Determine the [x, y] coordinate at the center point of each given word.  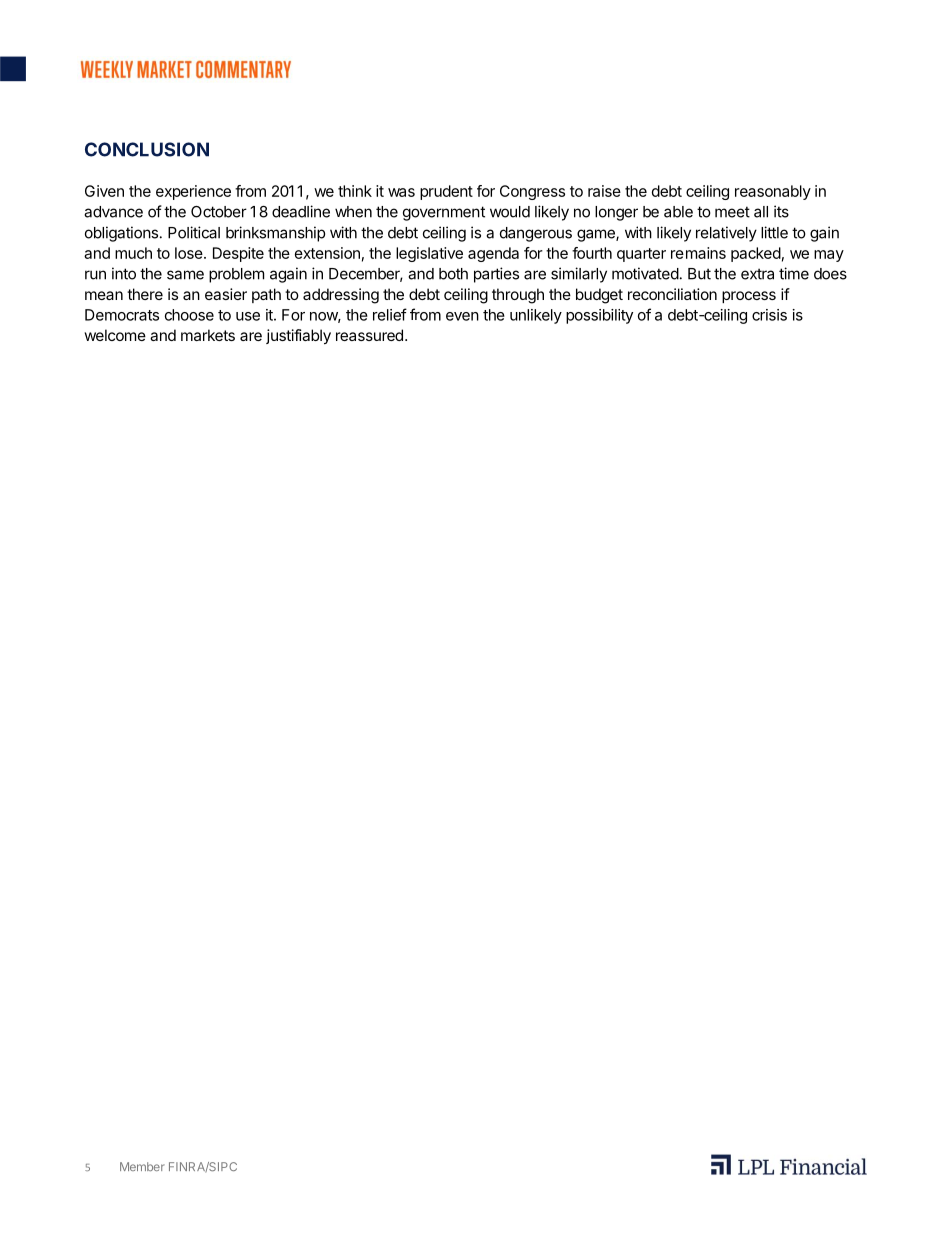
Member [142, 1166]
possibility [599, 316]
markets [208, 335]
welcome [115, 335]
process [749, 297]
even [462, 316]
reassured [369, 335]
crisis [769, 315]
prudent [446, 192]
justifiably [298, 337]
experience [193, 192]
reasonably [773, 192]
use [248, 316]
